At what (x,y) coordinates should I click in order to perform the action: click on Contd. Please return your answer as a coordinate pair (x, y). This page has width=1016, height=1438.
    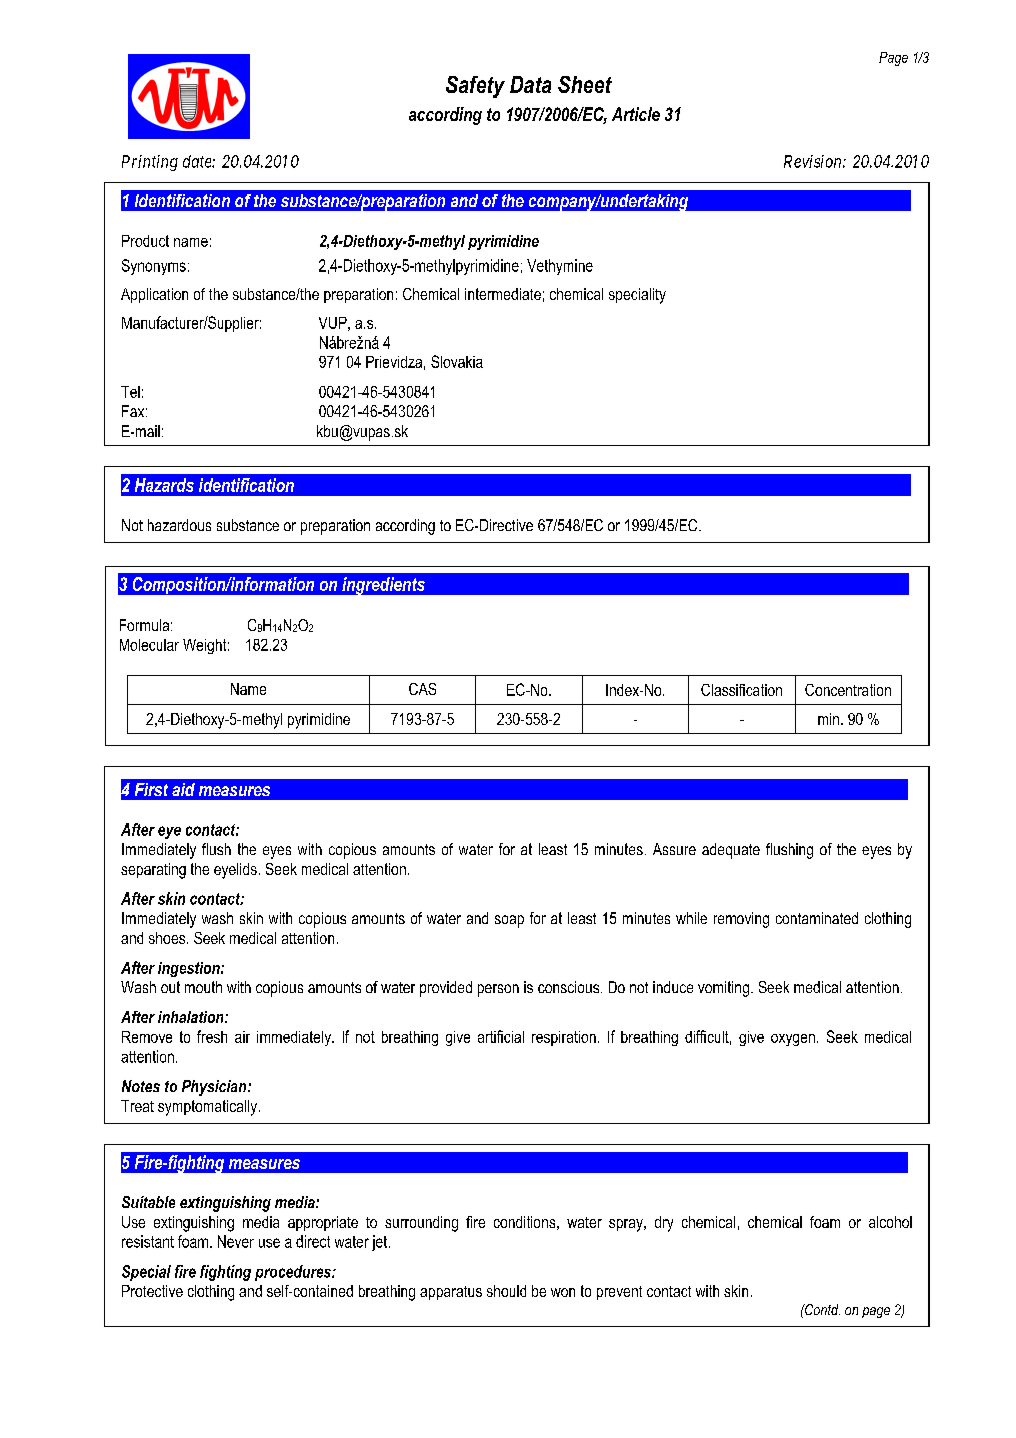
    Looking at the image, I should click on (821, 1309).
